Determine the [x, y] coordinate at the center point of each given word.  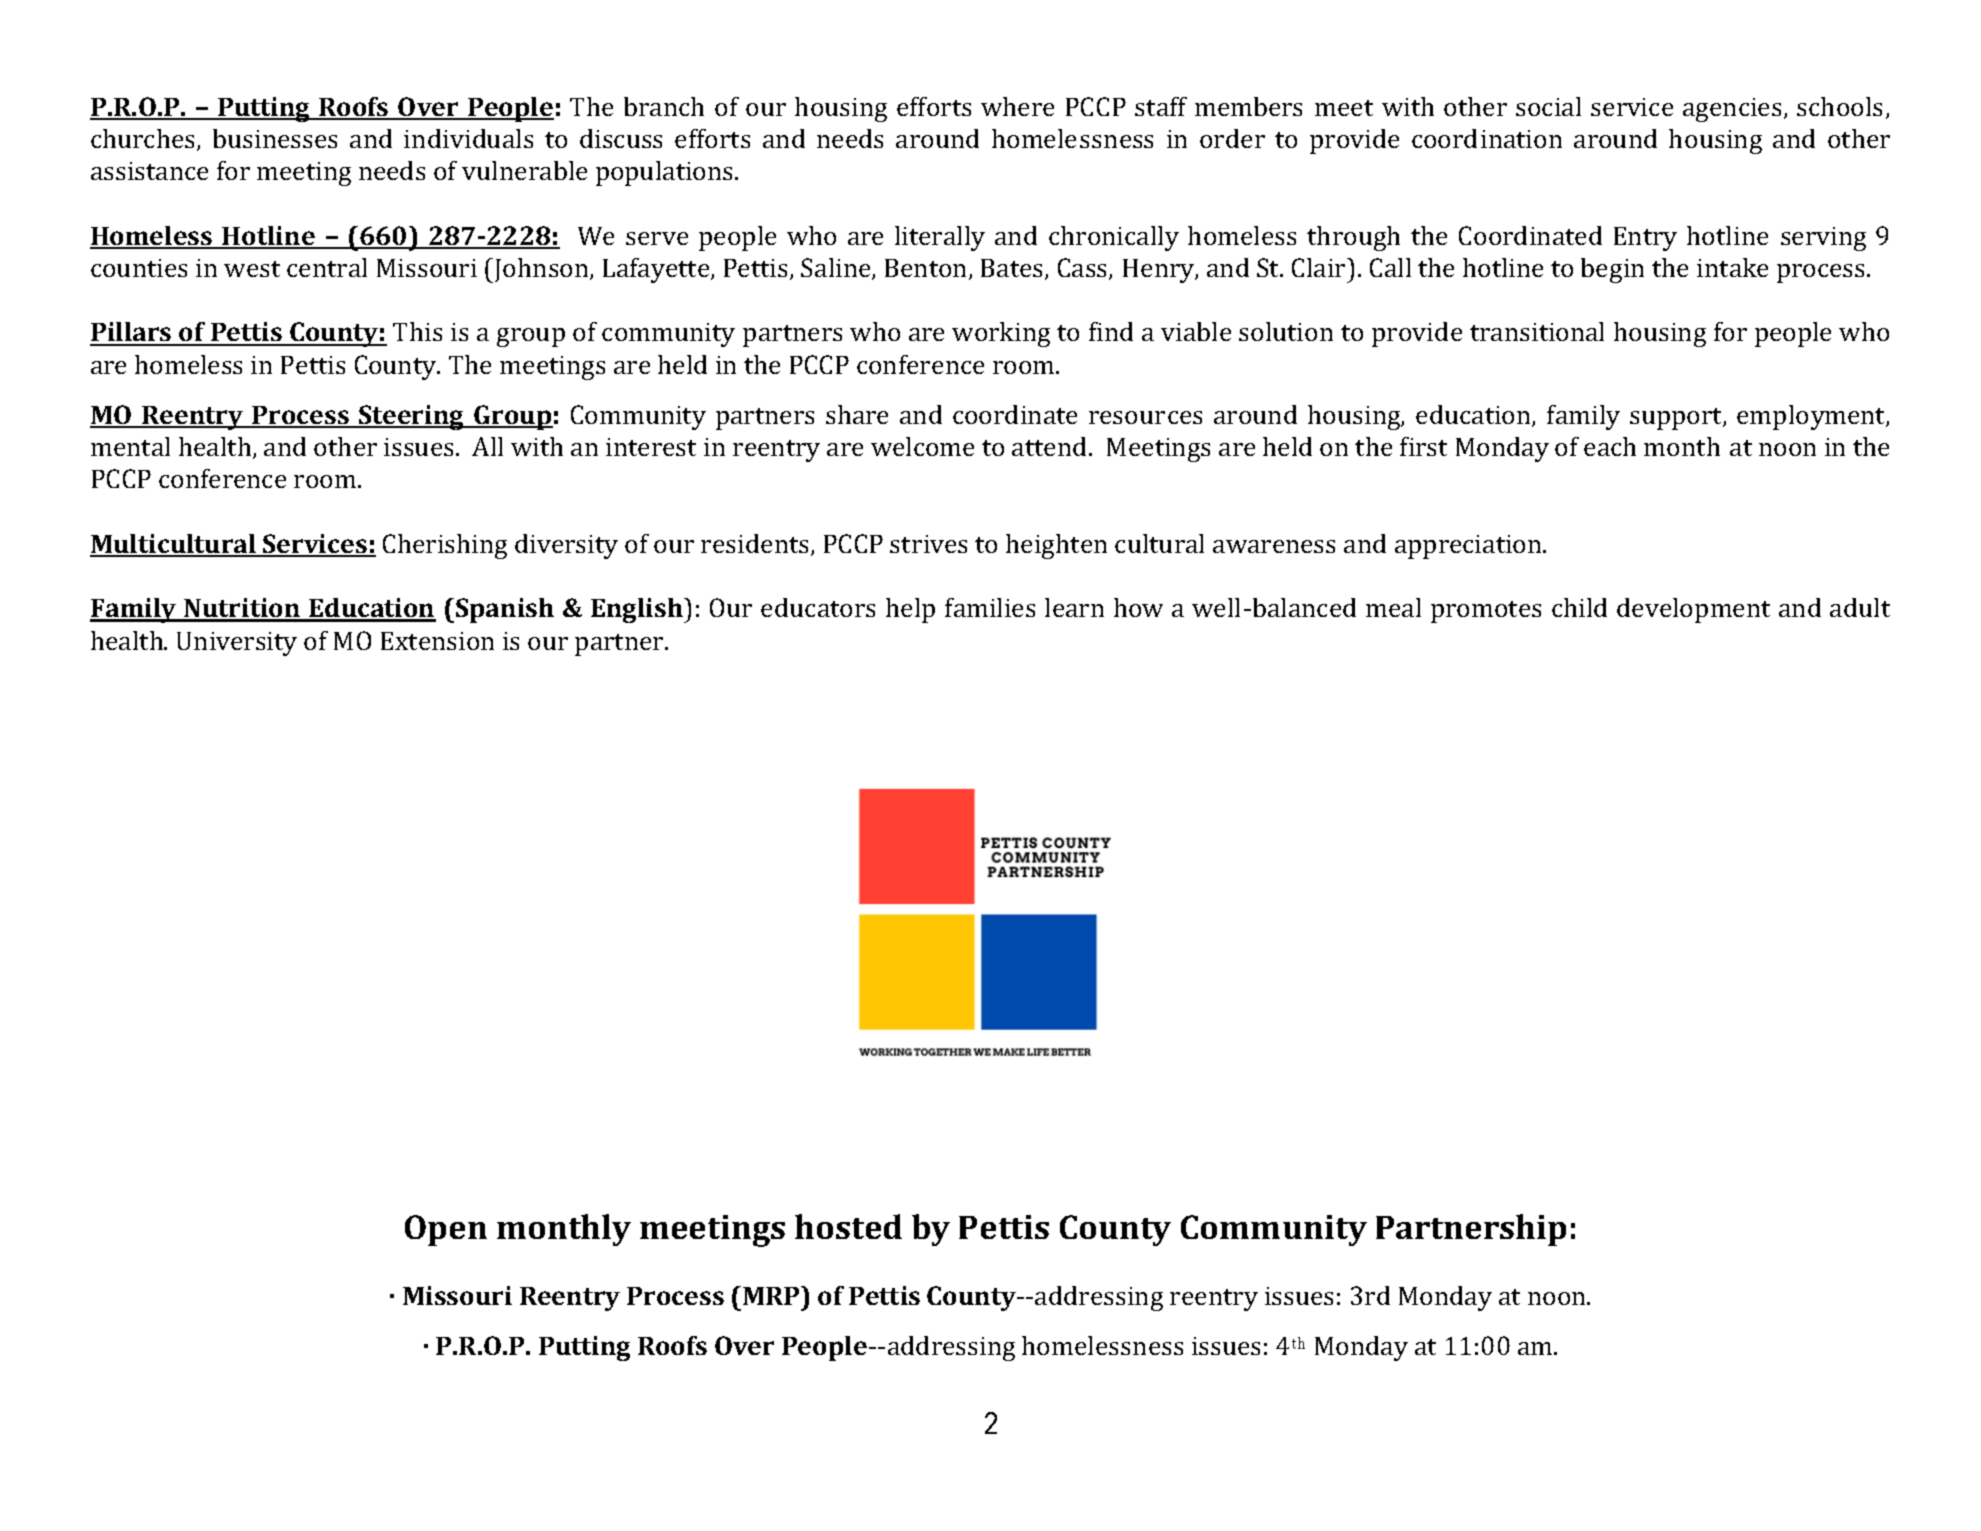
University [237, 644]
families [990, 607]
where [1017, 106]
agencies [1732, 110]
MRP [772, 1295]
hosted [848, 1226]
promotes [1486, 612]
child [1579, 607]
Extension [437, 641]
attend [1051, 446]
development [1693, 610]
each [1610, 446]
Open [446, 1230]
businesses [275, 138]
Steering [411, 417]
